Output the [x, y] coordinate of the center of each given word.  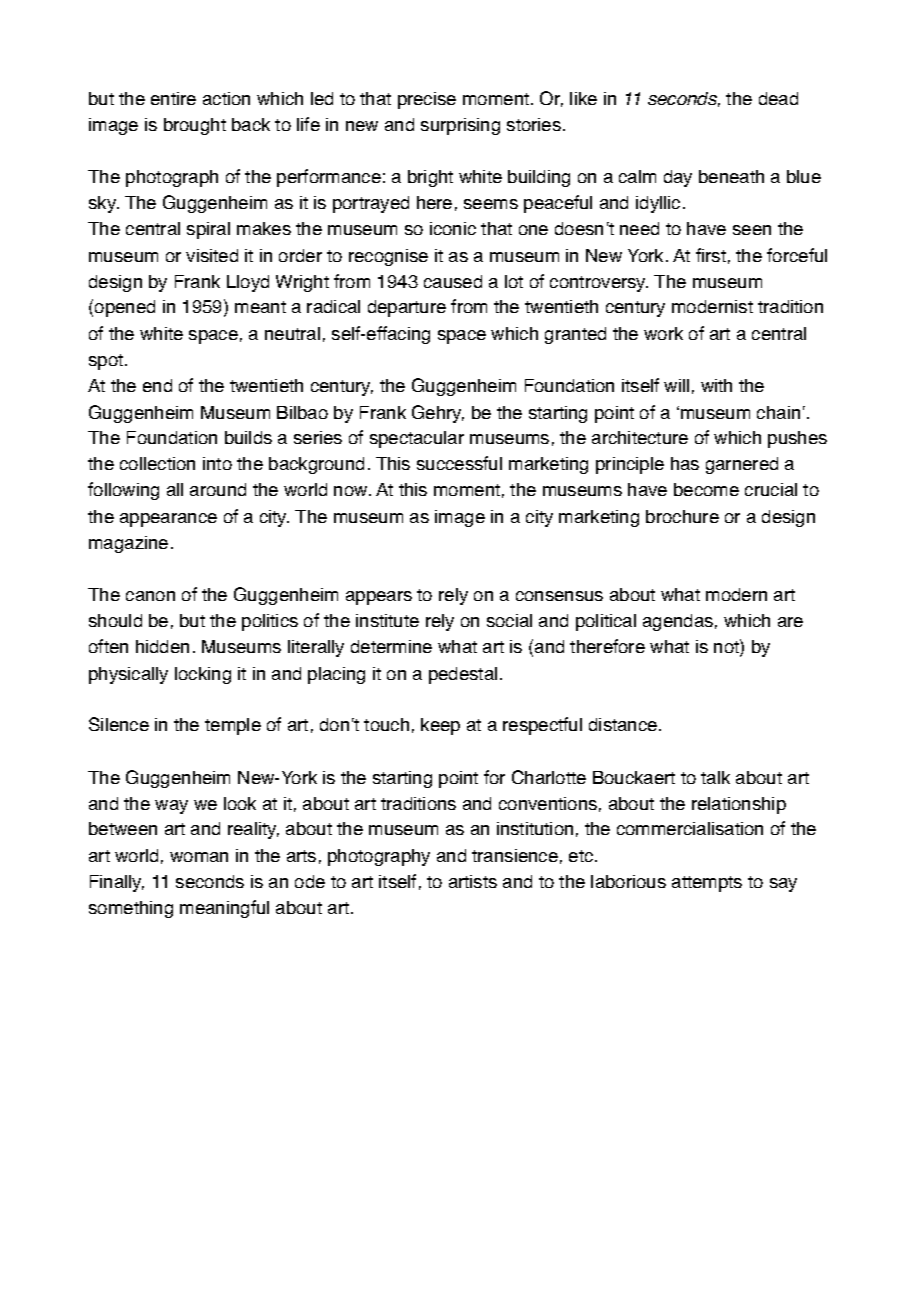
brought [195, 126]
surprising [460, 126]
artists [473, 881]
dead [778, 98]
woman [199, 857]
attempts [707, 884]
